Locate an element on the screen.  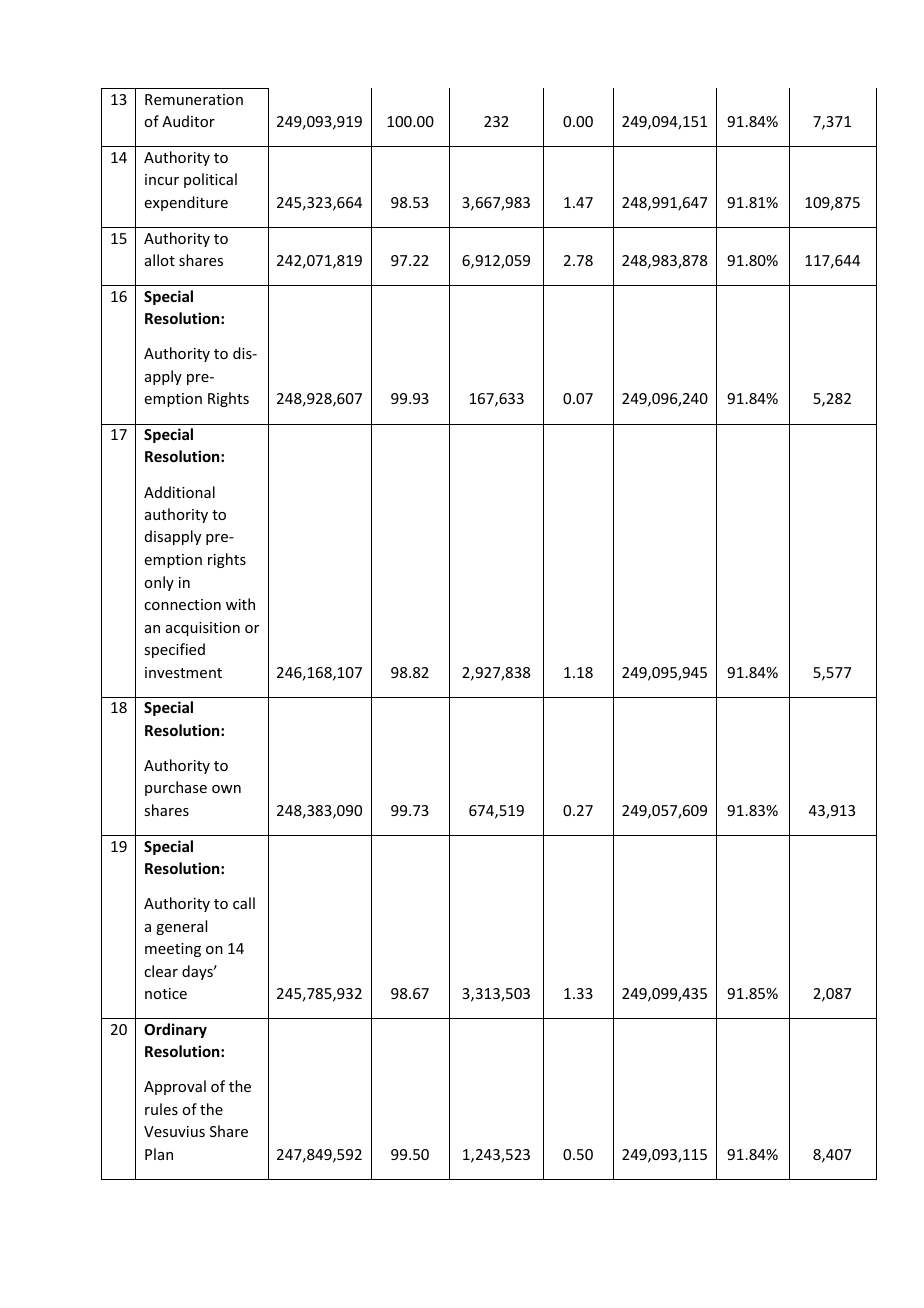
political is located at coordinates (210, 180).
